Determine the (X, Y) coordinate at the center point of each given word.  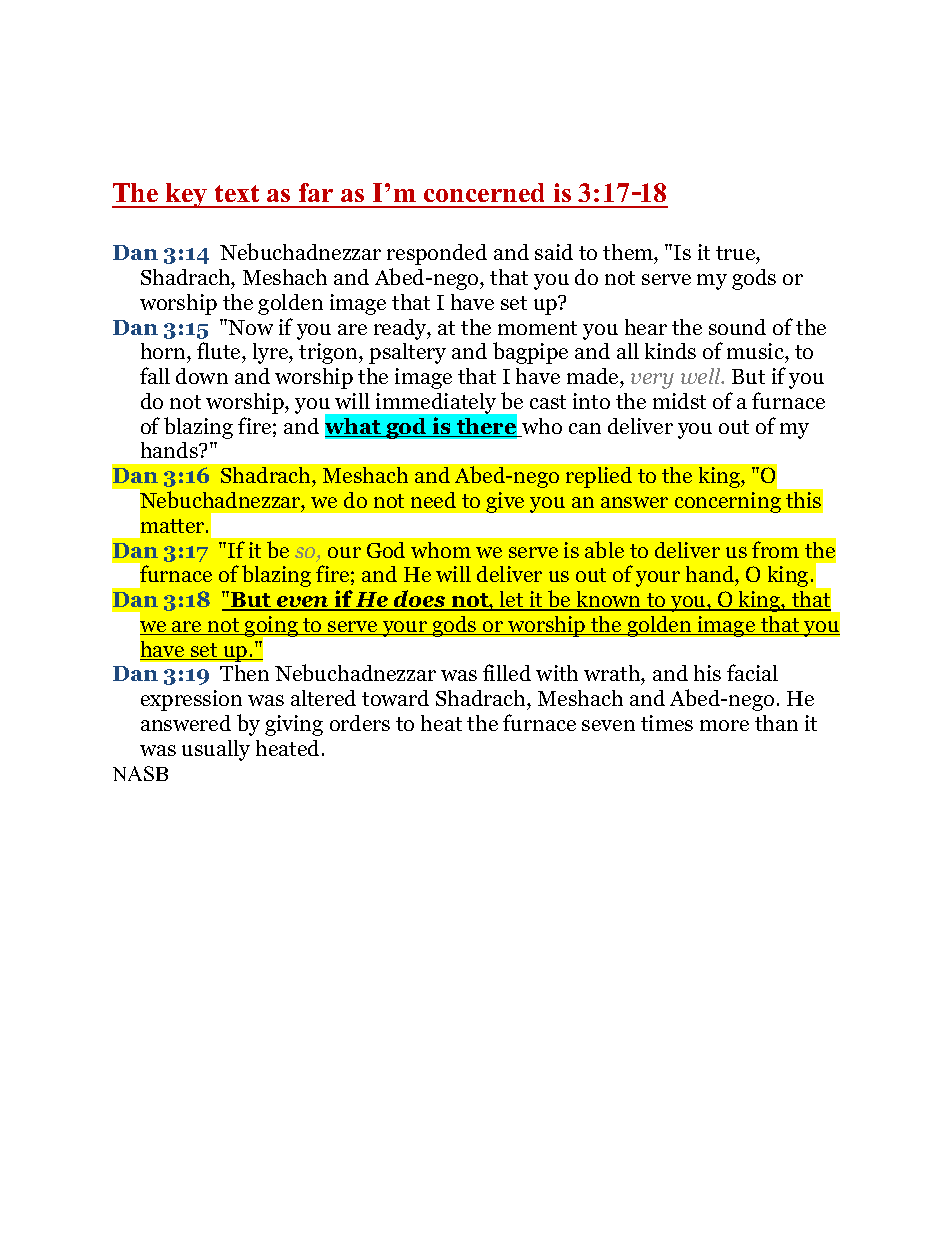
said (554, 252)
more (724, 725)
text (237, 193)
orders (360, 723)
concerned (484, 192)
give (505, 502)
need (433, 500)
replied (599, 477)
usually (216, 750)
